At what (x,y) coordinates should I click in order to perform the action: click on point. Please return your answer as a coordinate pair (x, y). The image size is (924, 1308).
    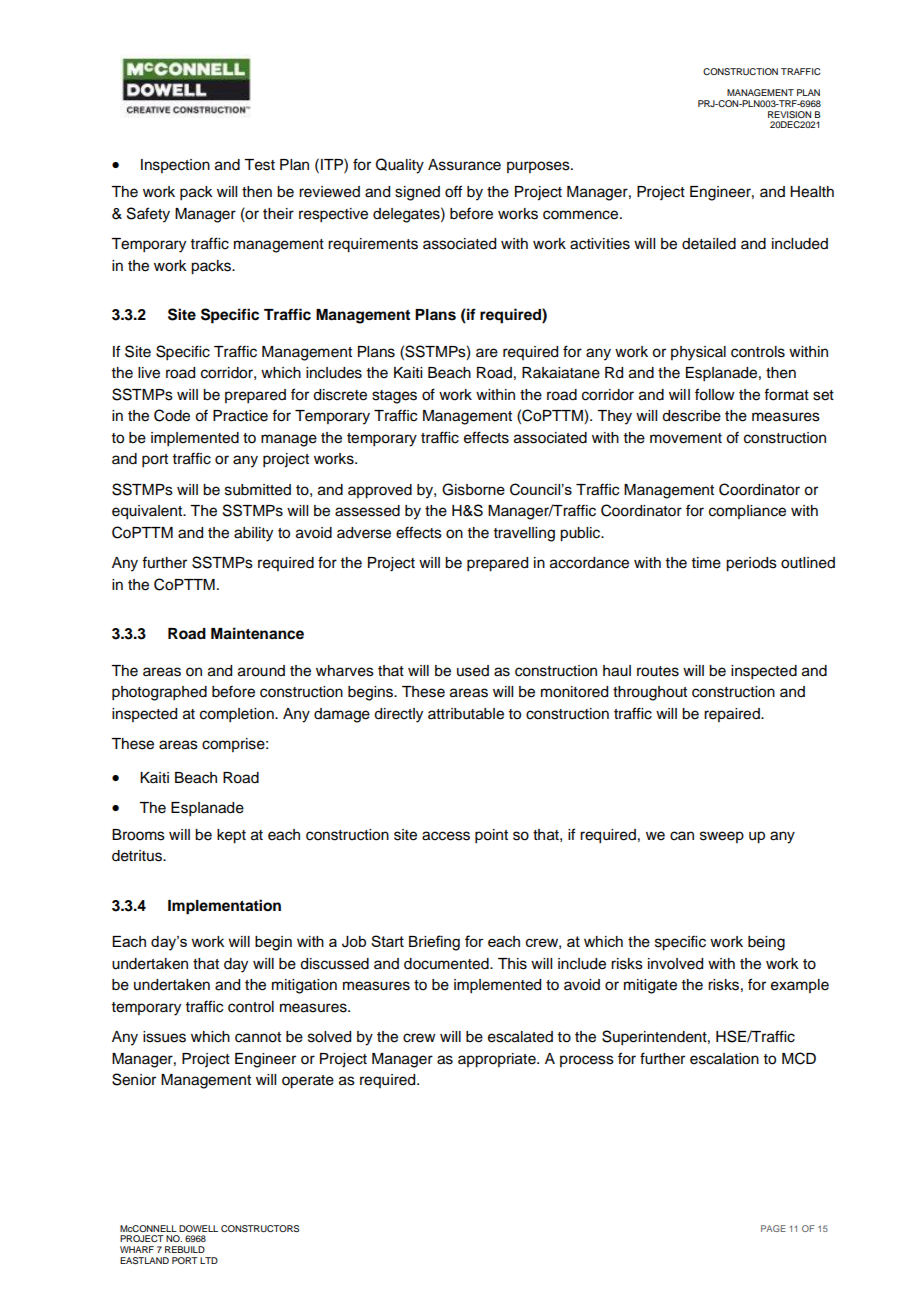
    Looking at the image, I should click on (491, 836).
